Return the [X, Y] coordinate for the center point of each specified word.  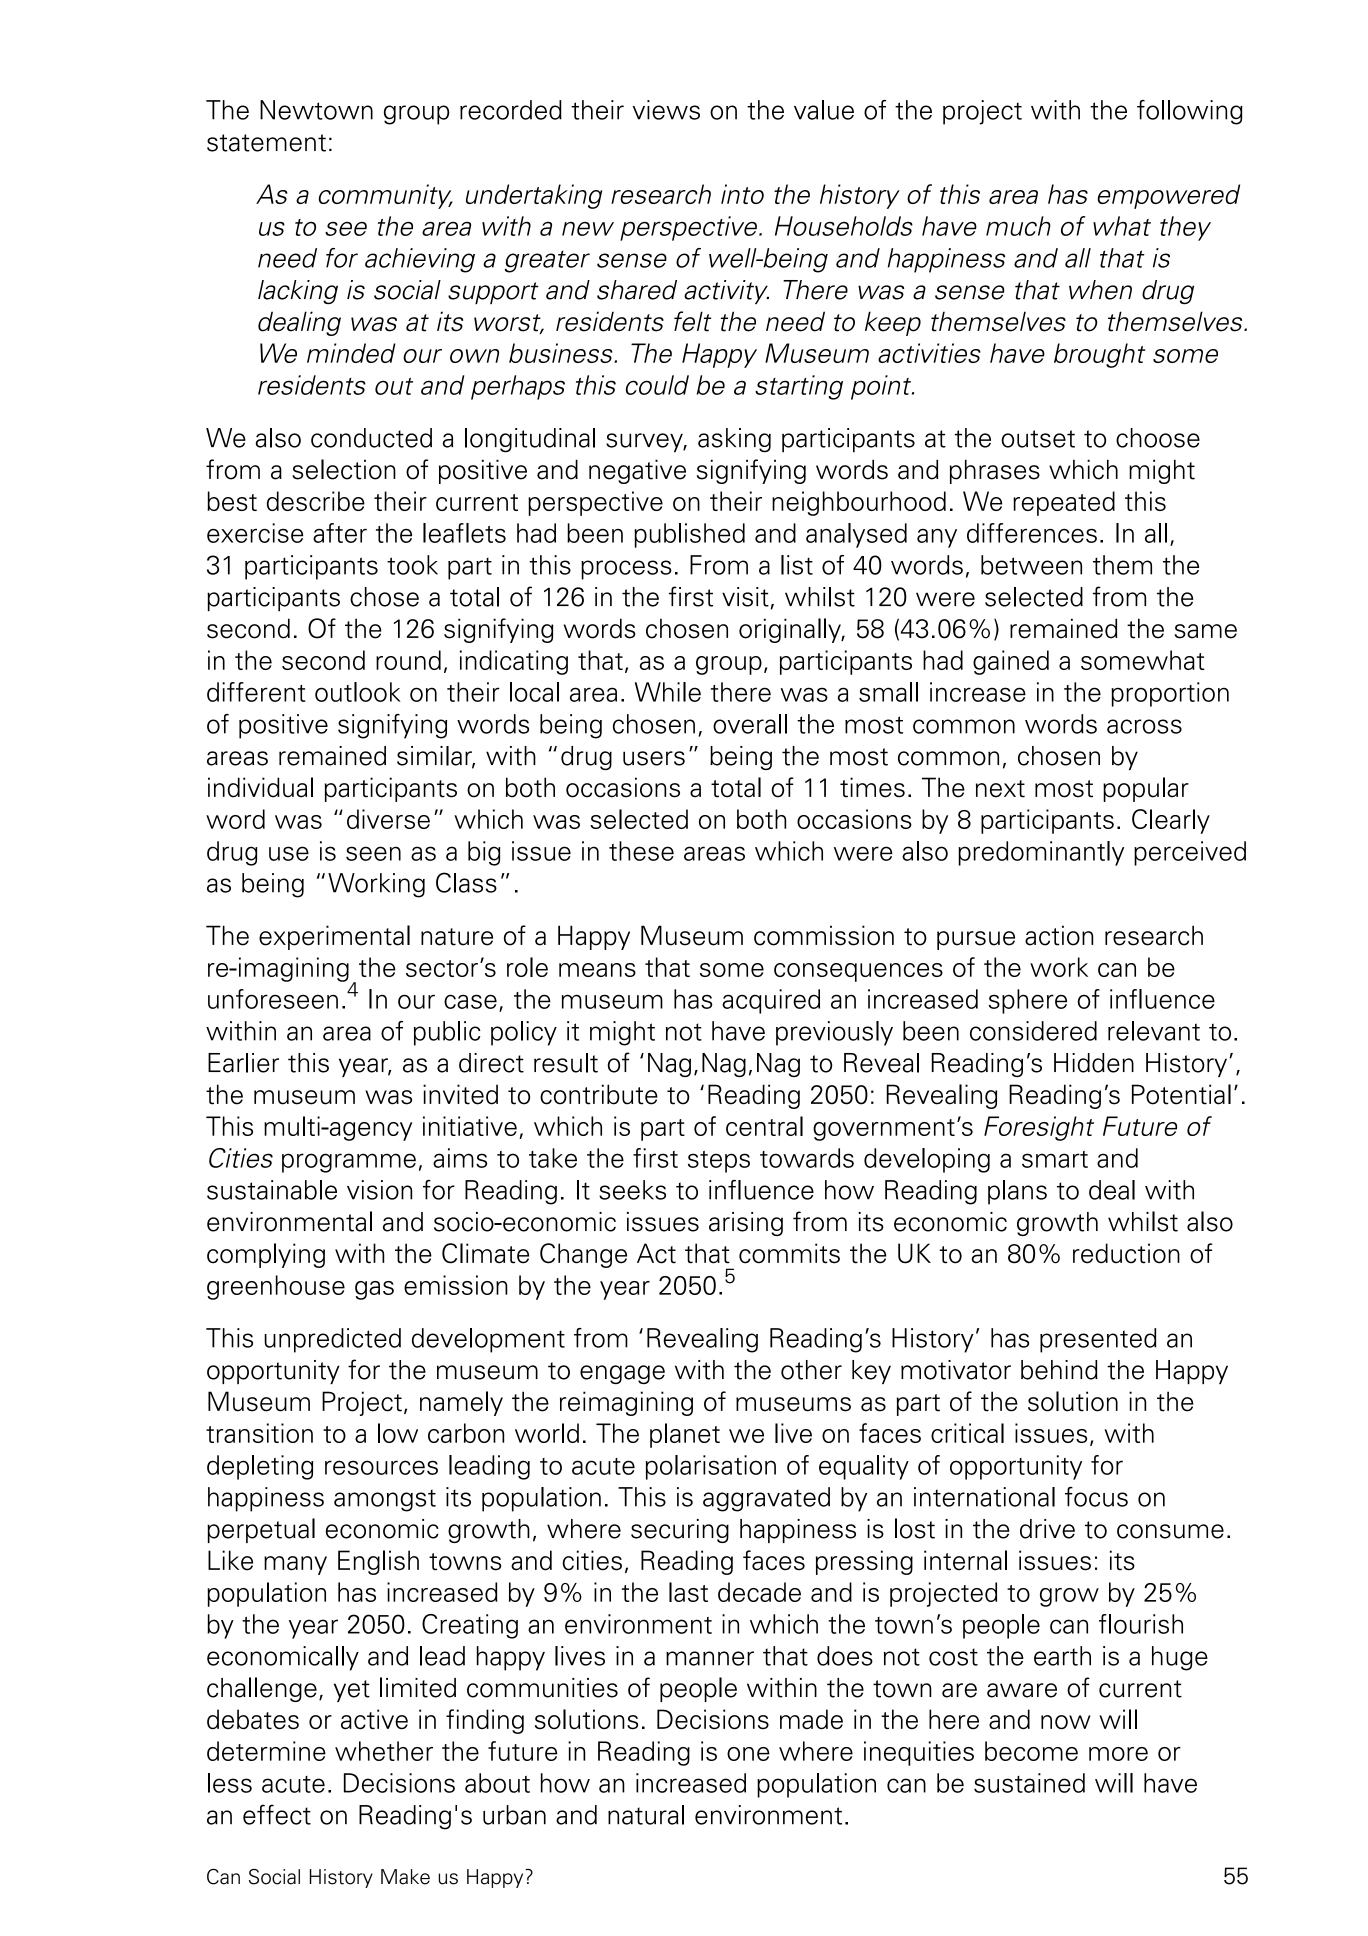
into [742, 194]
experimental [334, 937]
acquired [771, 1001]
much [1018, 226]
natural [646, 1815]
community [386, 196]
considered [1033, 1031]
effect [277, 1814]
